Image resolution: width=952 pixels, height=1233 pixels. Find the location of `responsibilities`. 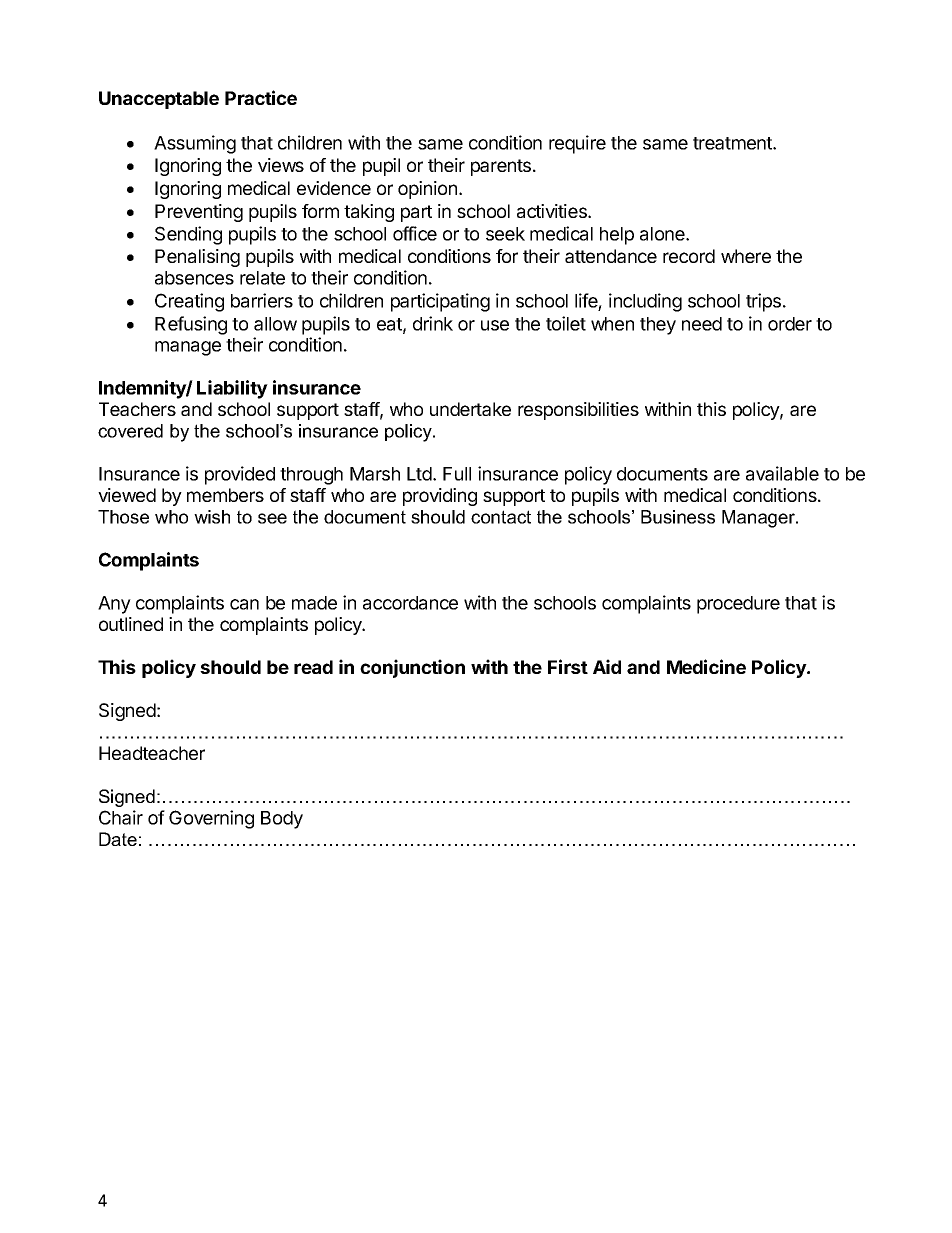

responsibilities is located at coordinates (578, 411).
